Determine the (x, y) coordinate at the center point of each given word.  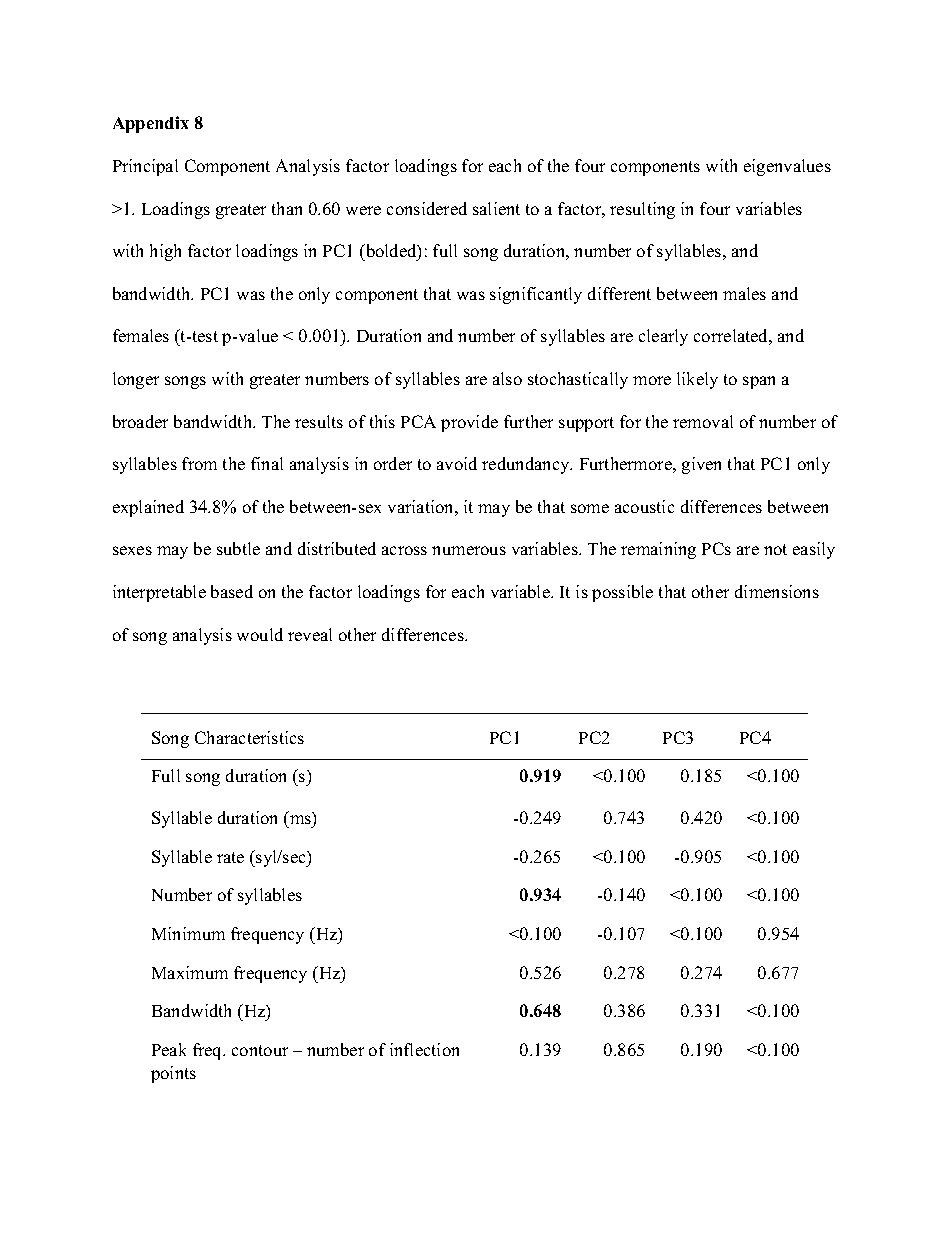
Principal (145, 167)
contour (260, 1050)
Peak (169, 1049)
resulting (642, 210)
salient (496, 208)
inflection (424, 1049)
